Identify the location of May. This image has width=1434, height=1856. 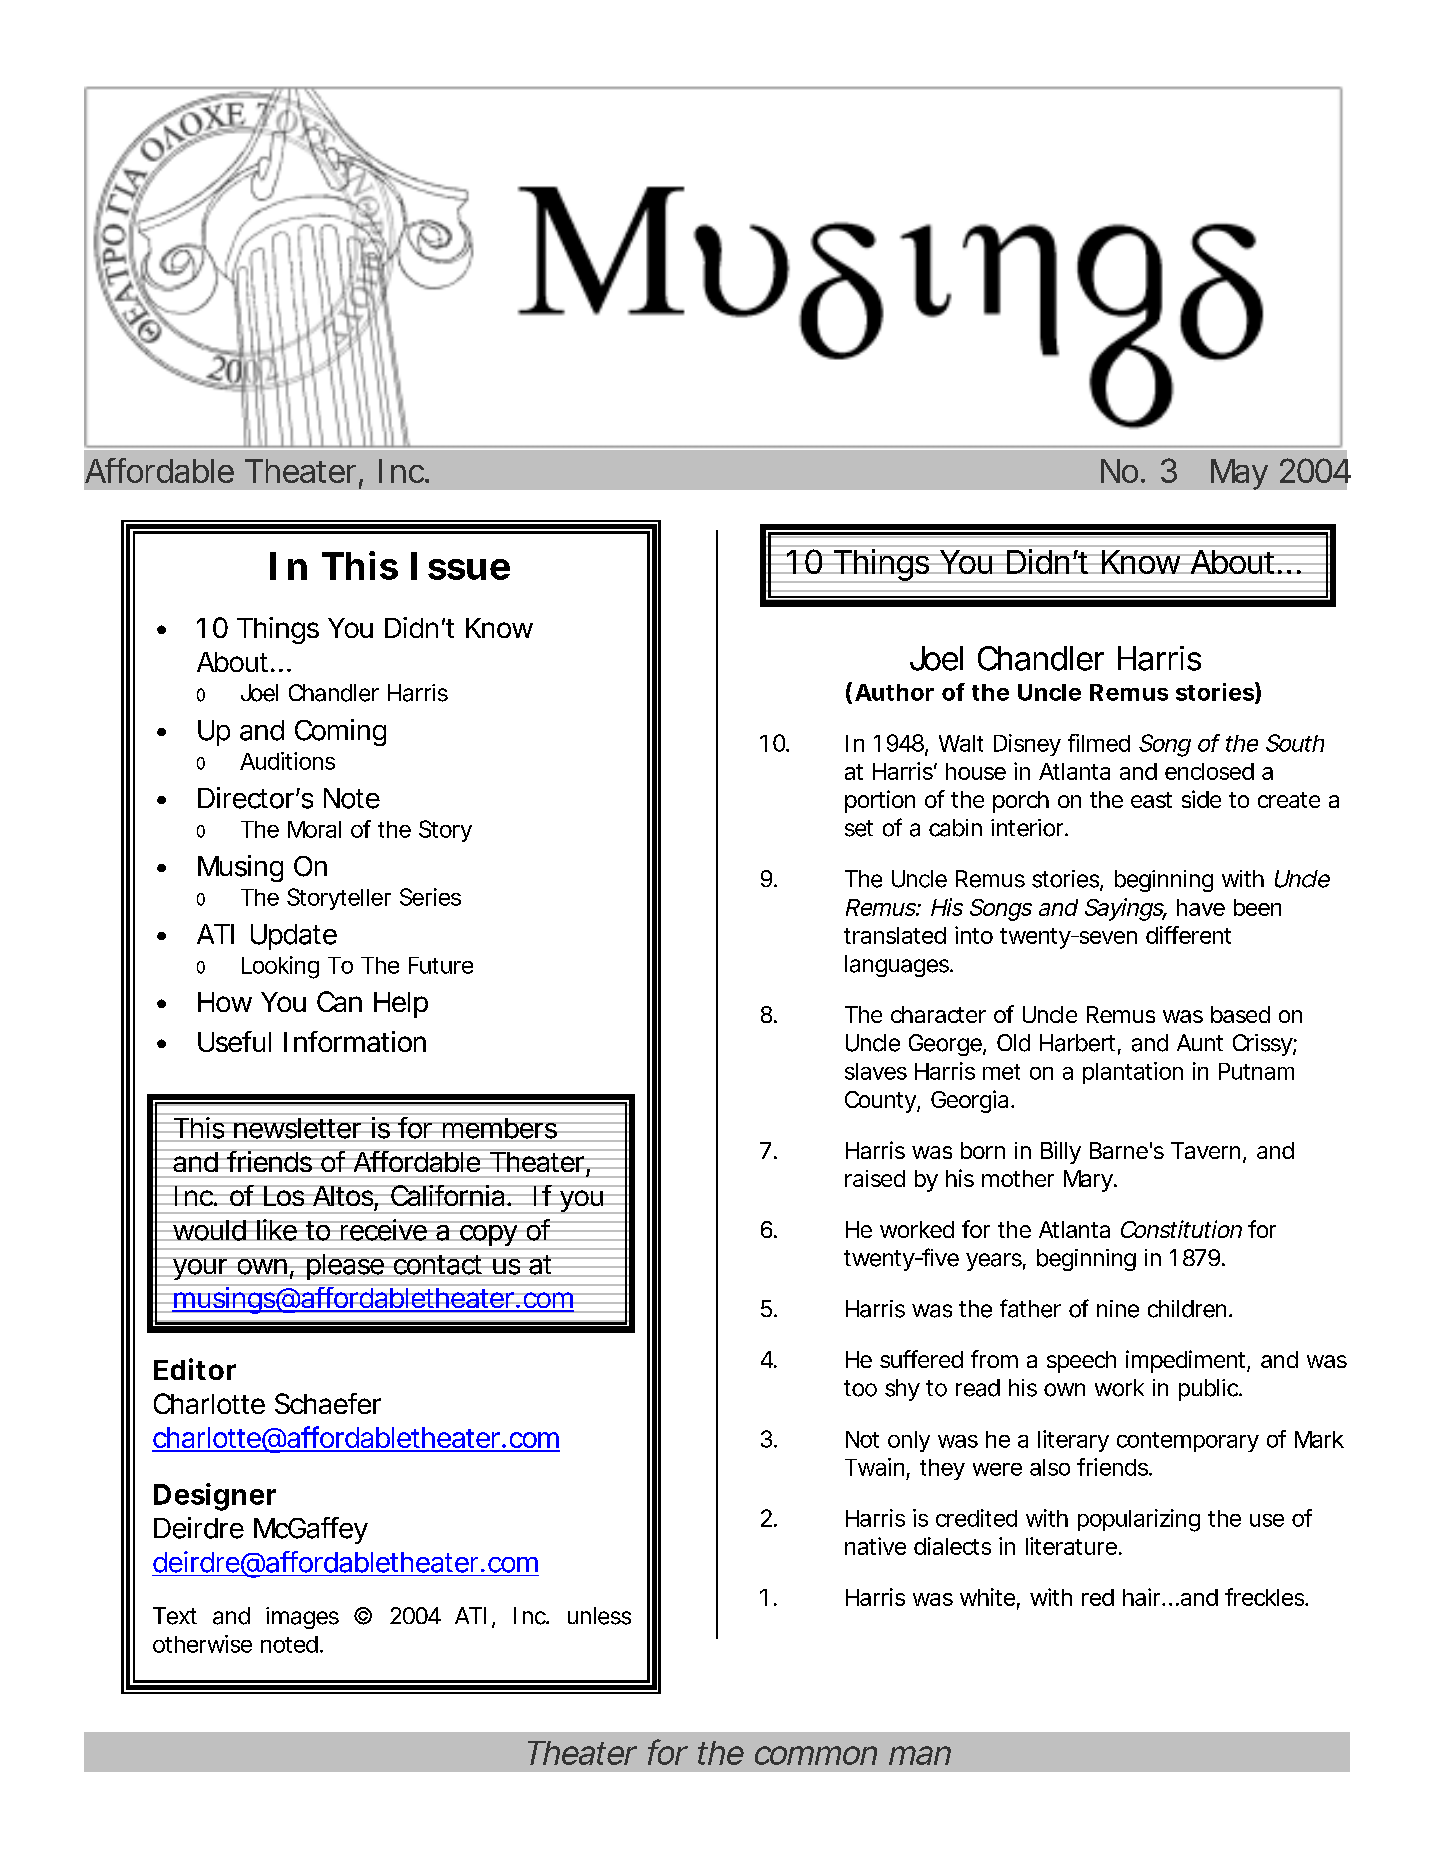
(1239, 474).
